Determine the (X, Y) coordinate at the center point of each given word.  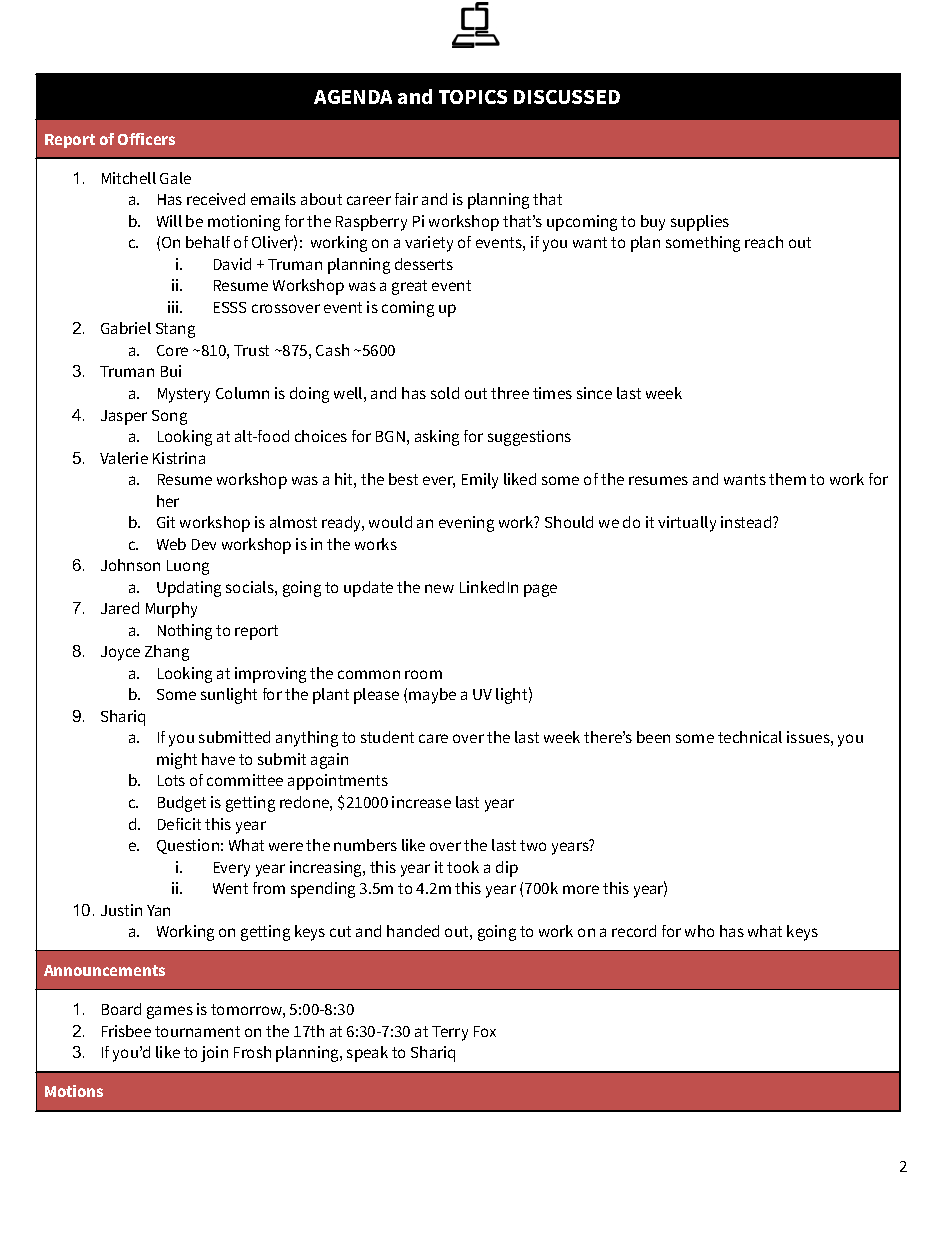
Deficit (179, 824)
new (439, 588)
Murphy (171, 610)
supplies (700, 223)
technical (750, 737)
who (699, 931)
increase (421, 802)
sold (445, 393)
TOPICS (473, 97)
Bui (171, 371)
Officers (146, 139)
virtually (687, 524)
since (594, 393)
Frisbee (126, 1031)
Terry (450, 1033)
